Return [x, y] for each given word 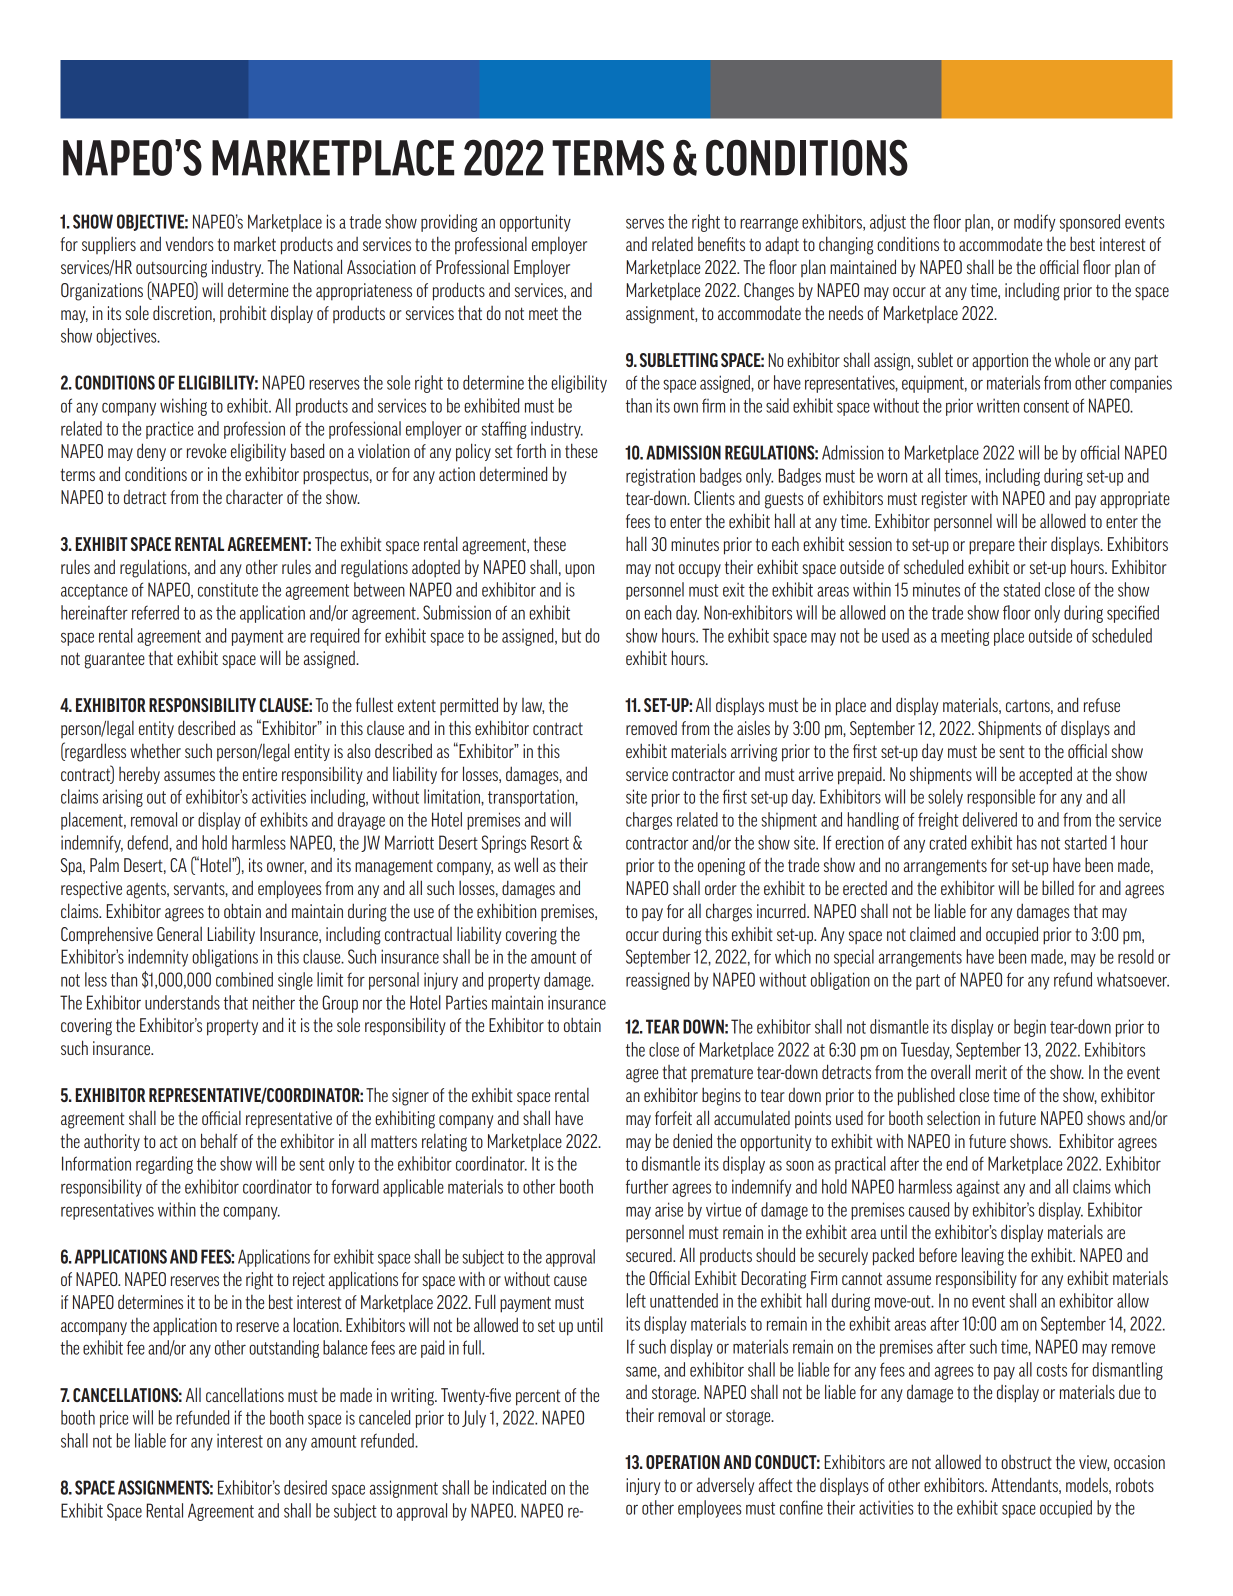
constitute [228, 589]
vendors [190, 243]
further [647, 1186]
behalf [219, 1140]
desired [305, 1487]
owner [286, 868]
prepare [992, 548]
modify [1034, 223]
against [978, 1188]
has [1027, 842]
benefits [721, 244]
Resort [550, 842]
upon [579, 571]
